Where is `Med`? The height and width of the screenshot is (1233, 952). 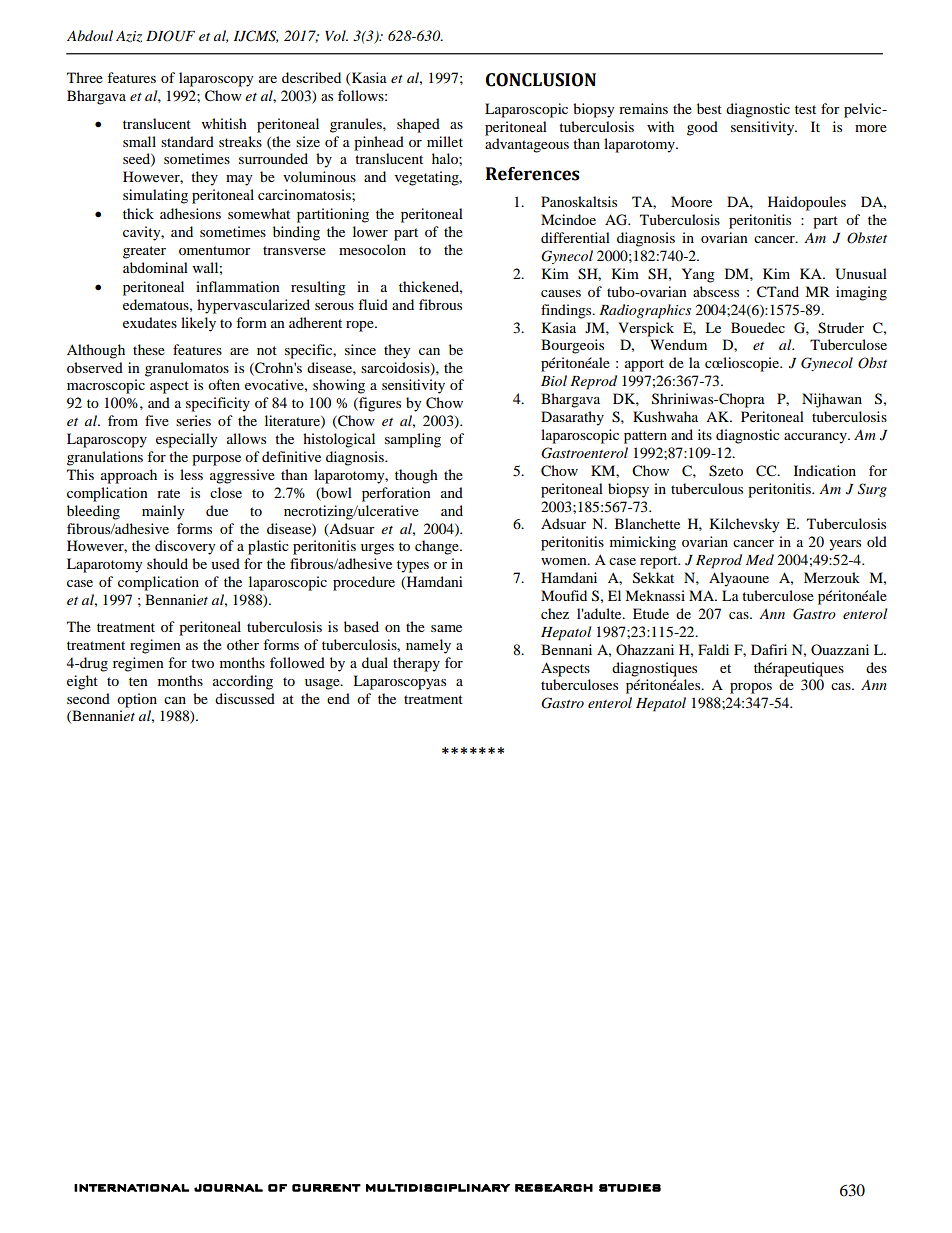
Med is located at coordinates (760, 559).
